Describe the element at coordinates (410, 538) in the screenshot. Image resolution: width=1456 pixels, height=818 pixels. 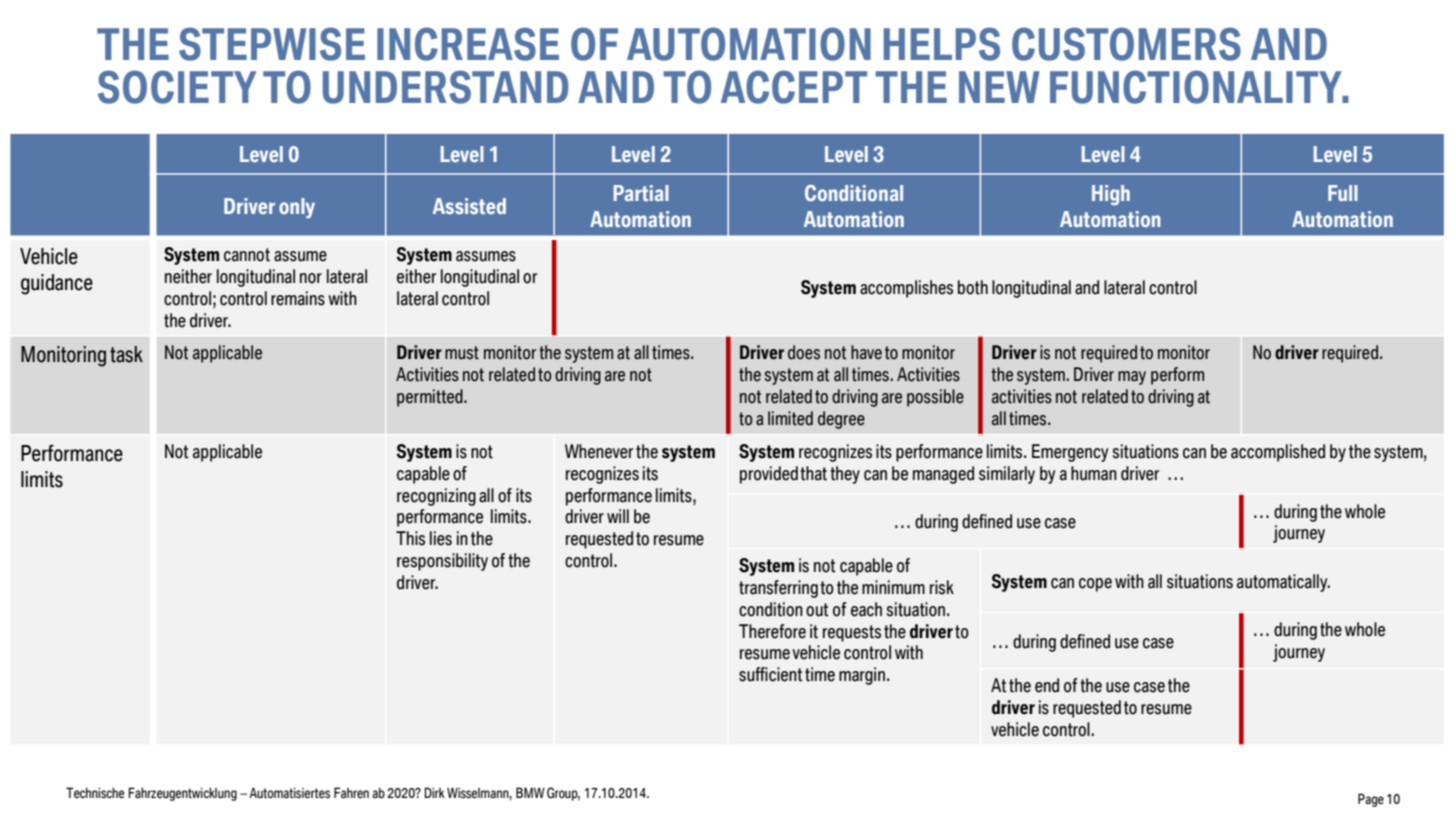
I see `This` at that location.
